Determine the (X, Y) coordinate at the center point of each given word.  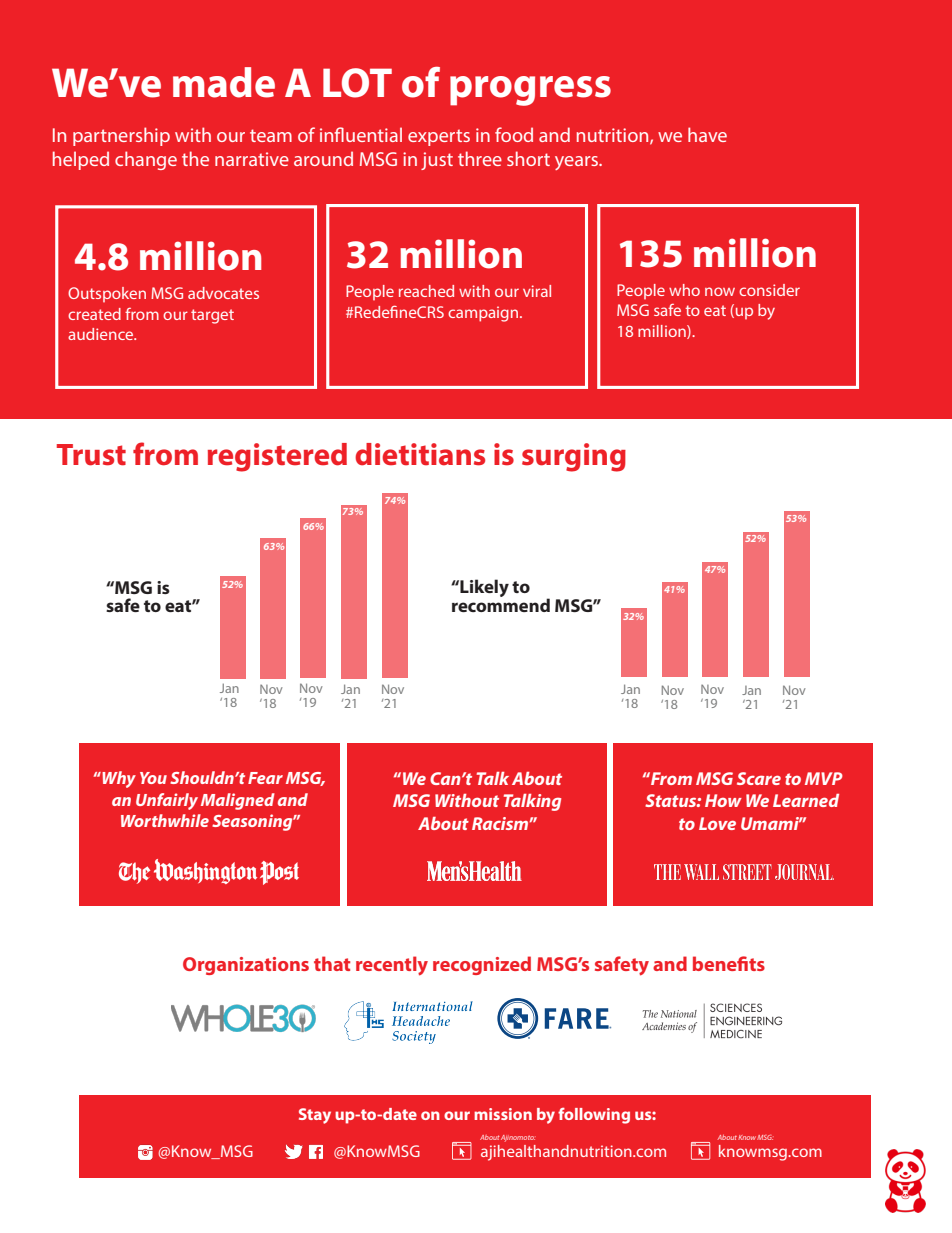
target (212, 316)
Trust (91, 455)
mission (503, 1114)
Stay (315, 1116)
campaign (484, 314)
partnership (121, 136)
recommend (501, 604)
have (707, 134)
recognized (482, 965)
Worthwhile (165, 820)
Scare (759, 778)
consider (769, 290)
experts (439, 137)
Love (717, 823)
